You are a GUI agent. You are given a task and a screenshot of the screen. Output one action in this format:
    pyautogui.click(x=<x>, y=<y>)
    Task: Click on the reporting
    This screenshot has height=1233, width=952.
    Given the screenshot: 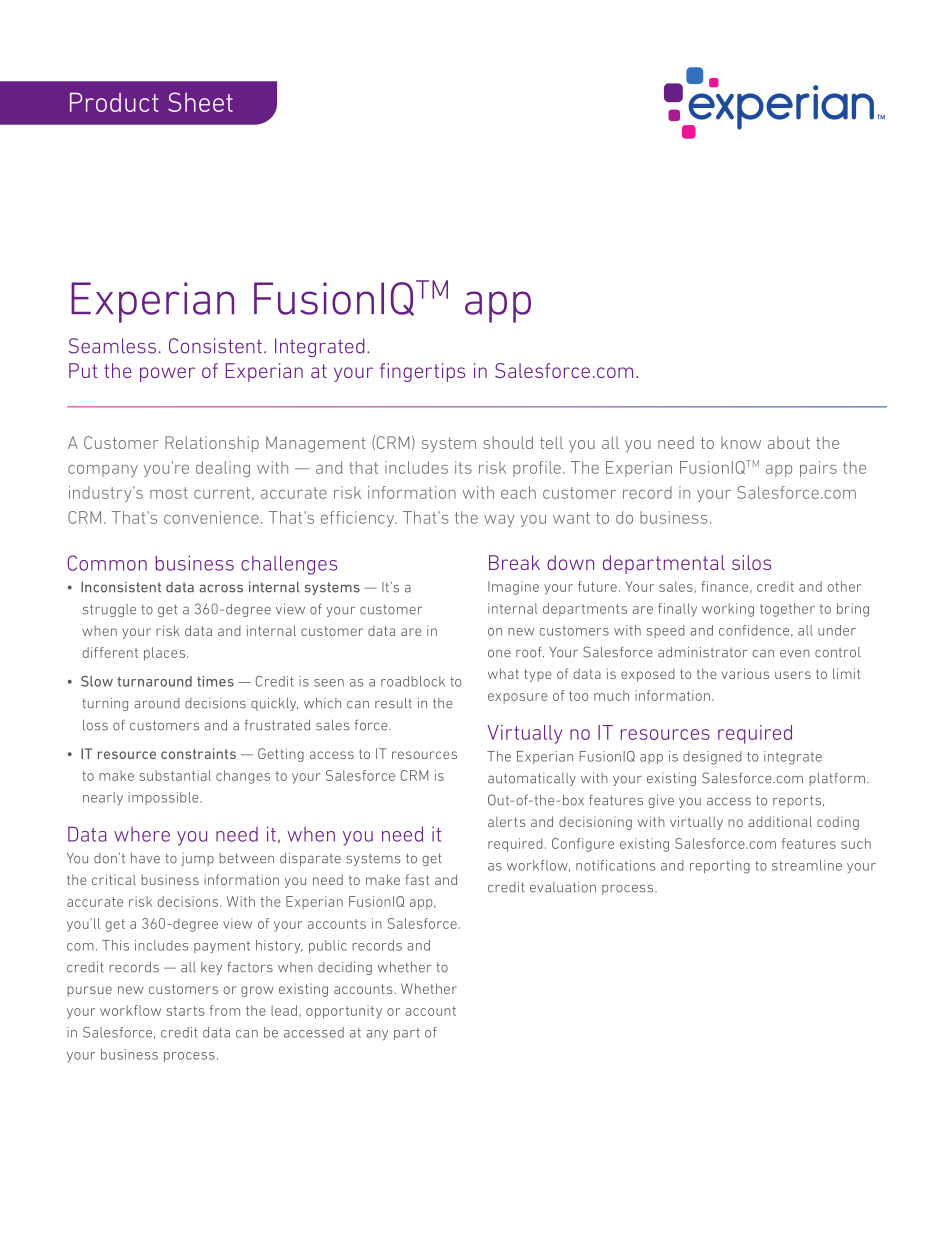 What is the action you would take?
    pyautogui.click(x=720, y=867)
